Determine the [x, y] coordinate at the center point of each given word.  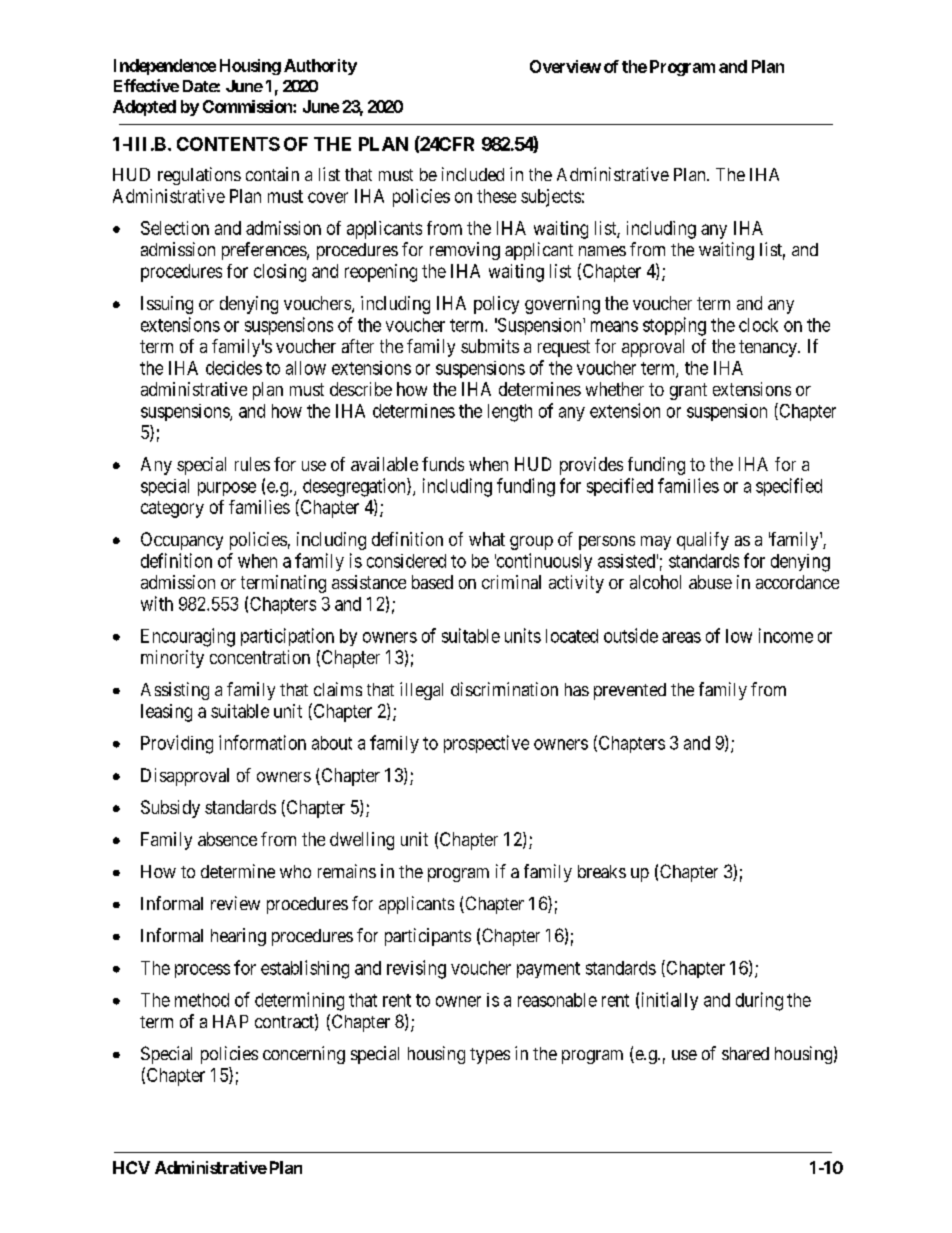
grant [688, 391]
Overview [565, 66]
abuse [710, 582]
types [490, 1056]
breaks [602, 871]
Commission [248, 106]
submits [490, 346]
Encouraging [188, 637]
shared [745, 1053]
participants [428, 937]
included [473, 174]
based [432, 582]
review [235, 903]
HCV [131, 1167]
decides [234, 368]
